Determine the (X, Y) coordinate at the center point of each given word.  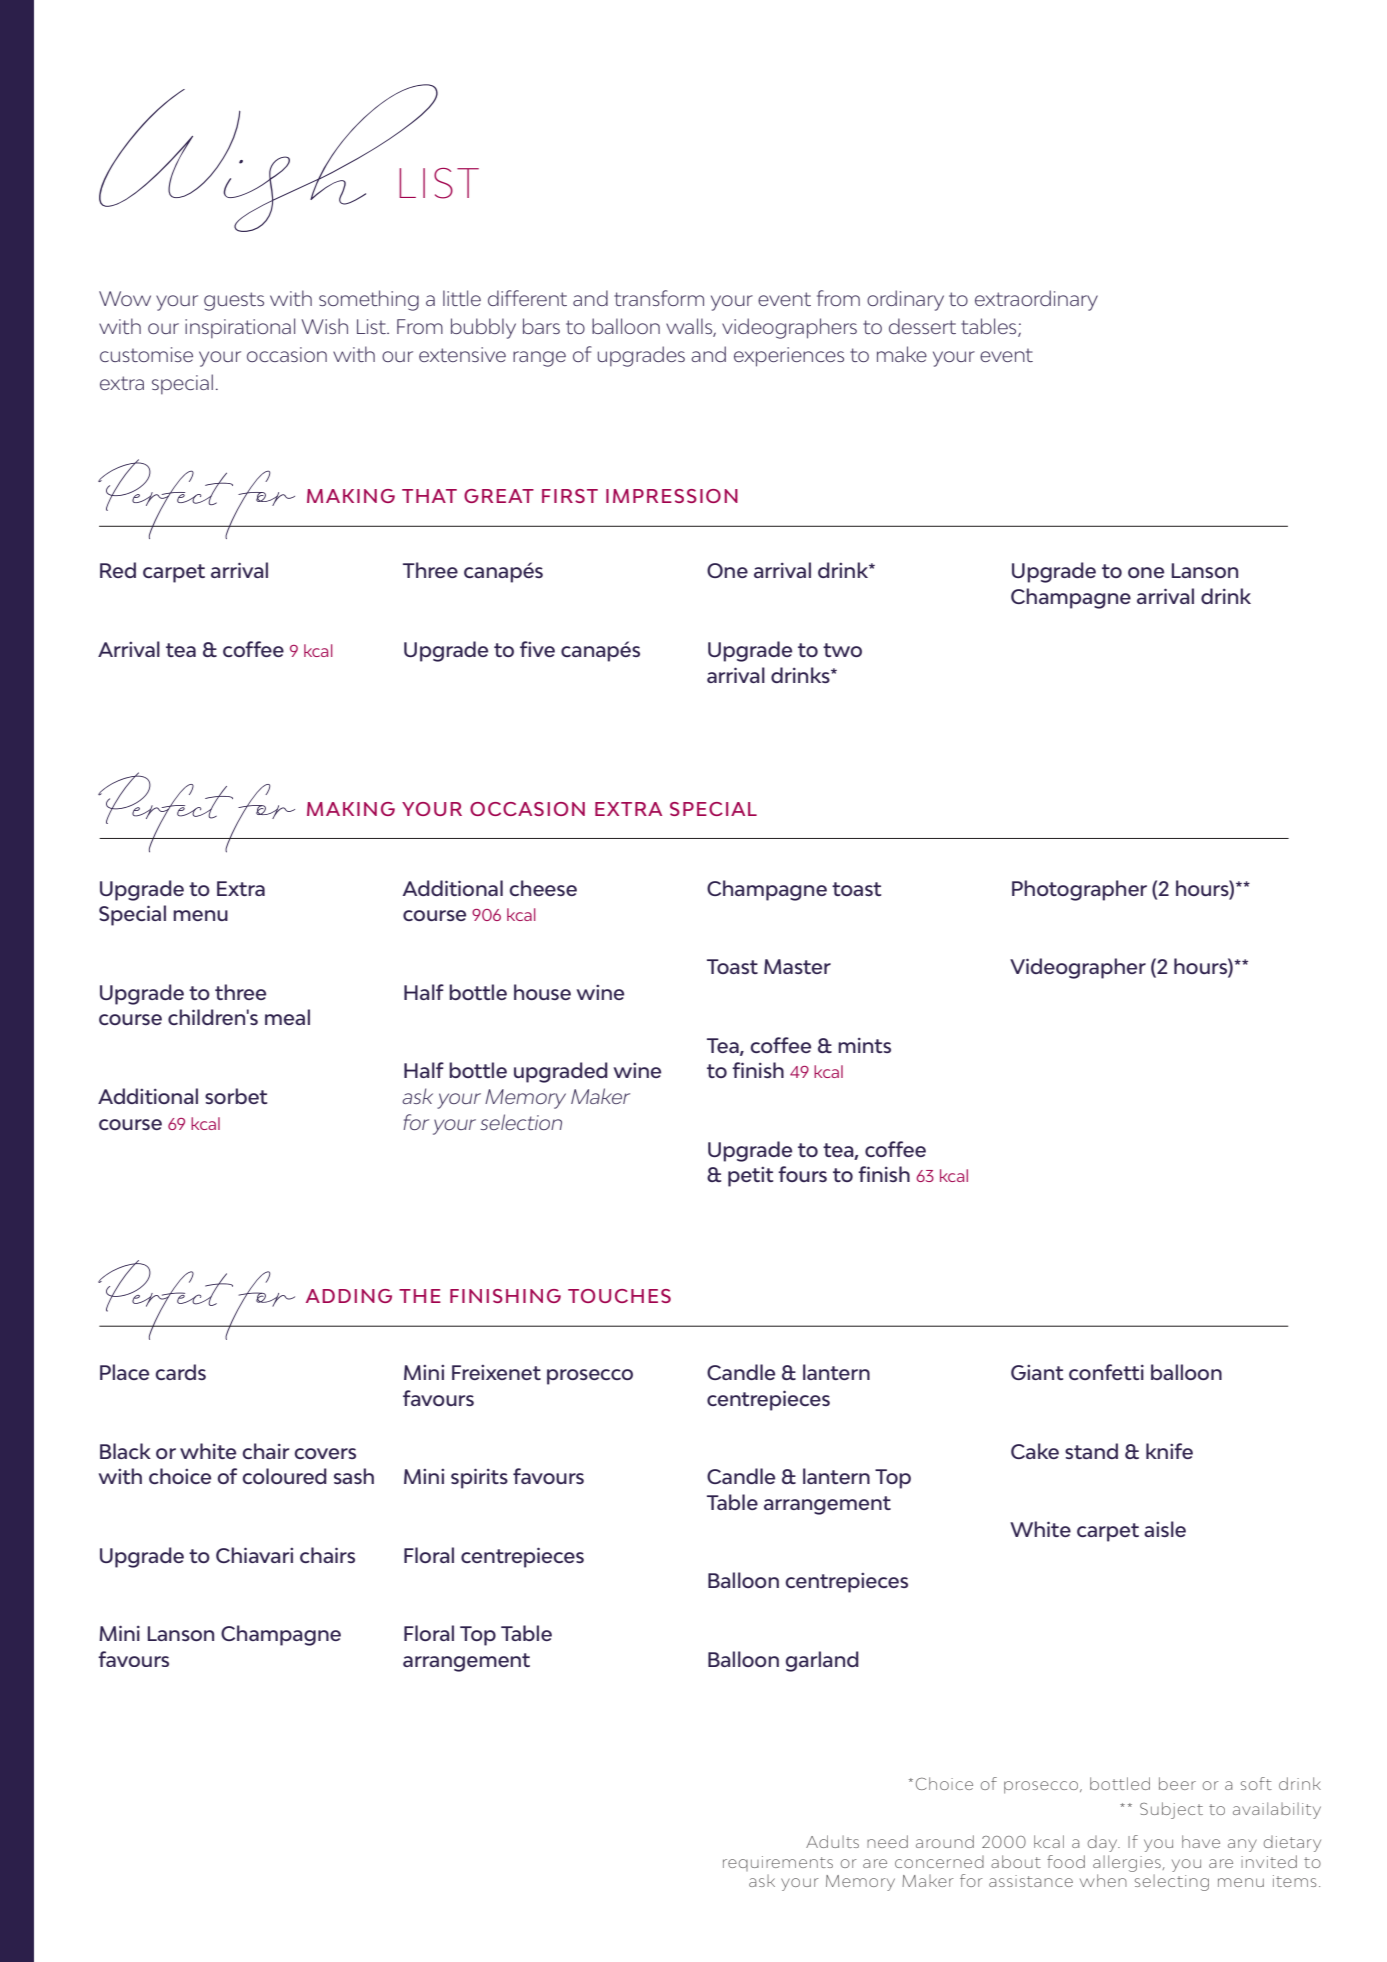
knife (1169, 1451)
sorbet (236, 1096)
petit (750, 1177)
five (537, 649)
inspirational (240, 328)
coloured (284, 1476)
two (842, 650)
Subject (1171, 1810)
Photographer (1079, 890)
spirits (479, 1478)
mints (864, 1045)
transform (659, 298)
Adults (832, 1841)
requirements (778, 1863)
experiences (789, 357)
